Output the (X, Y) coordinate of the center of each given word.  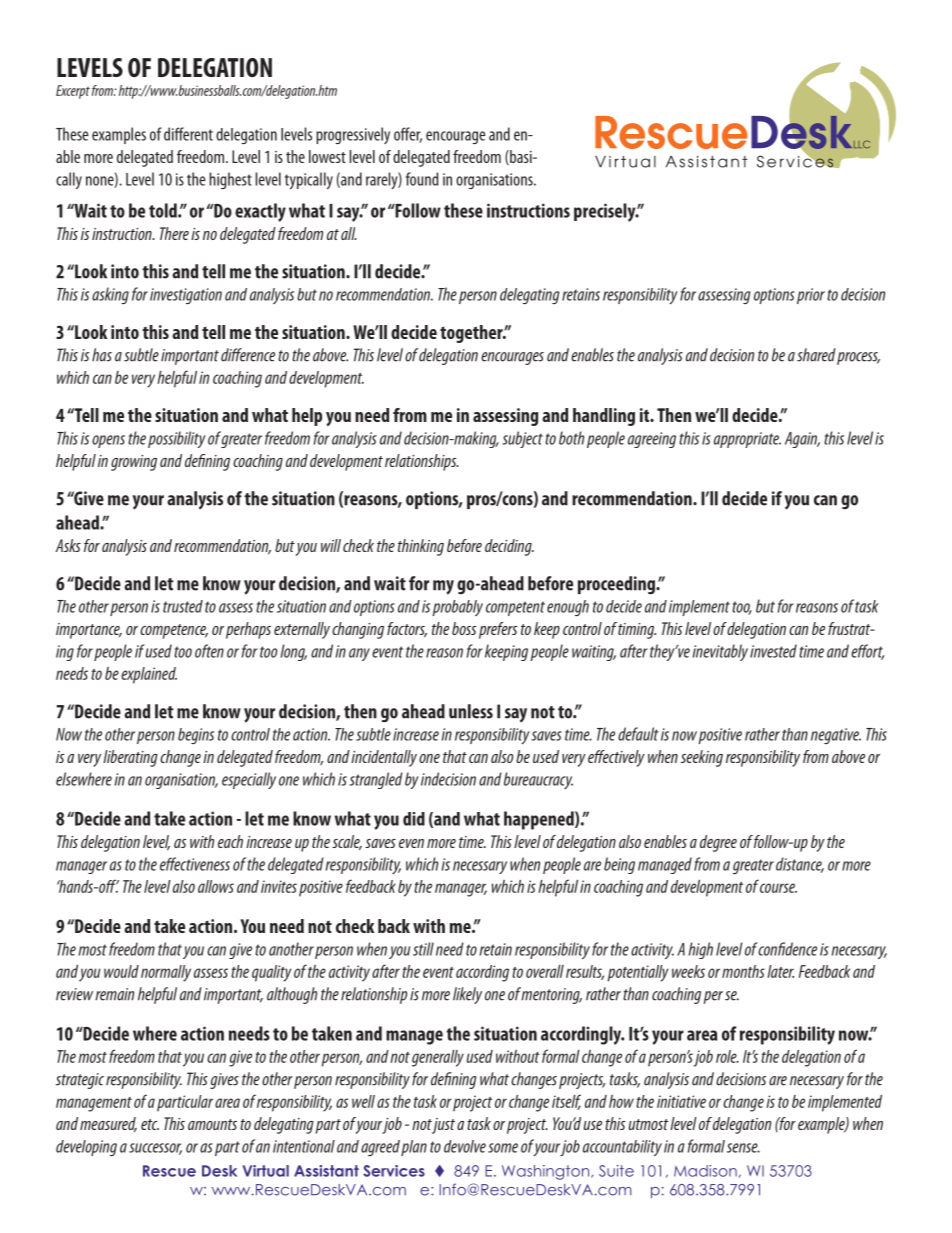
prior (811, 296)
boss (464, 628)
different (188, 134)
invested (773, 651)
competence (174, 631)
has (102, 355)
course (778, 888)
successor (155, 1149)
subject (522, 439)
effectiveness (195, 864)
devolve (465, 1146)
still (423, 949)
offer (408, 135)
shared (816, 355)
